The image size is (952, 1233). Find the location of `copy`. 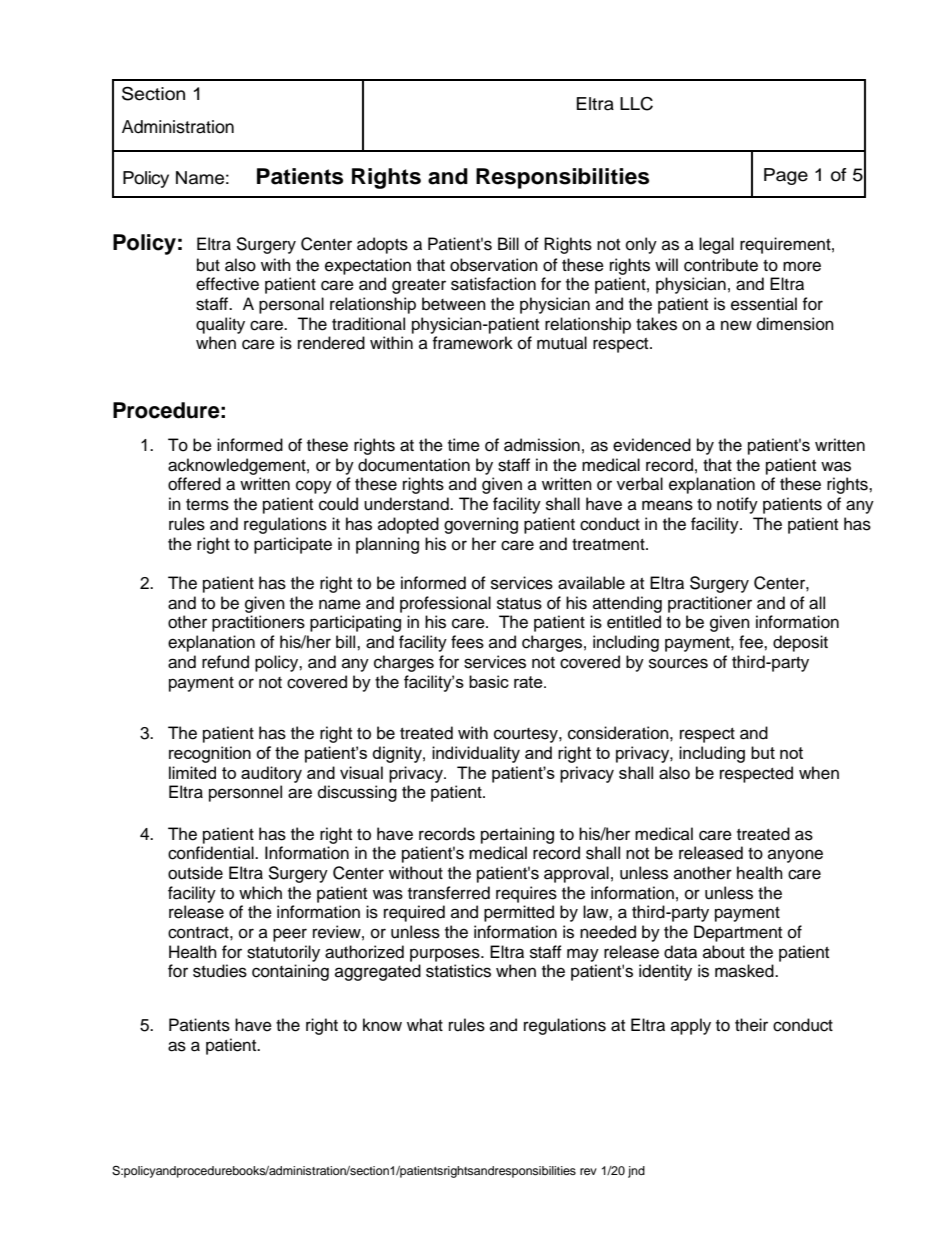

copy is located at coordinates (314, 487).
